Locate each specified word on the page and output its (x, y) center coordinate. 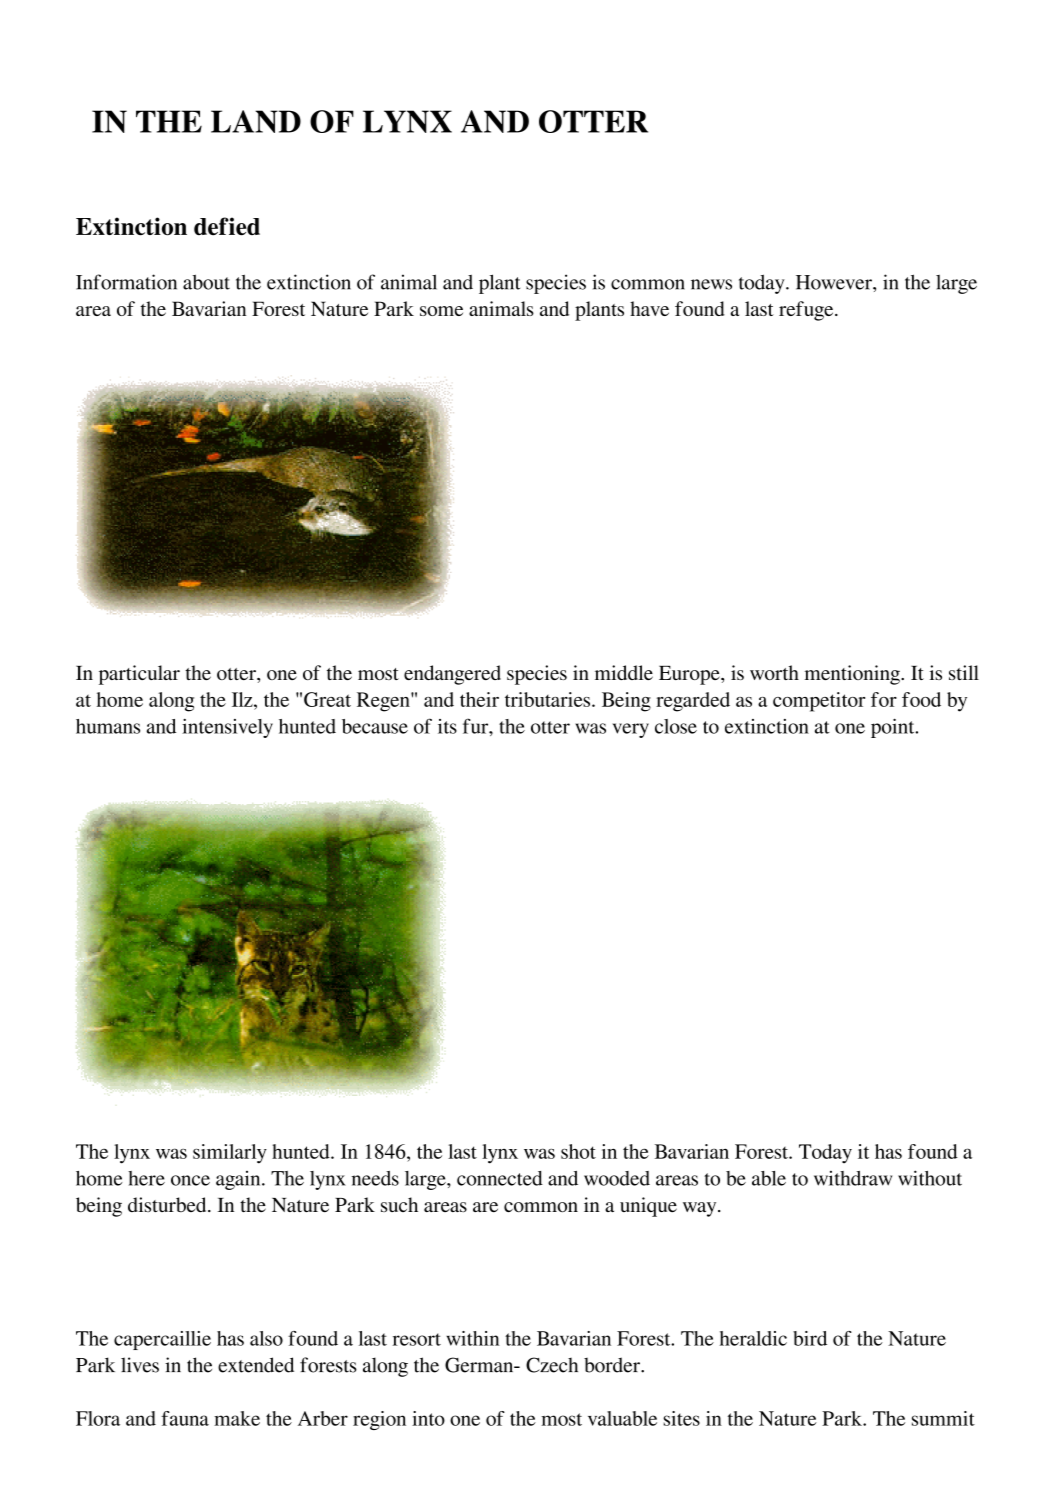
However (835, 282)
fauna (185, 1418)
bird (810, 1338)
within (473, 1338)
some (441, 311)
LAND (256, 121)
